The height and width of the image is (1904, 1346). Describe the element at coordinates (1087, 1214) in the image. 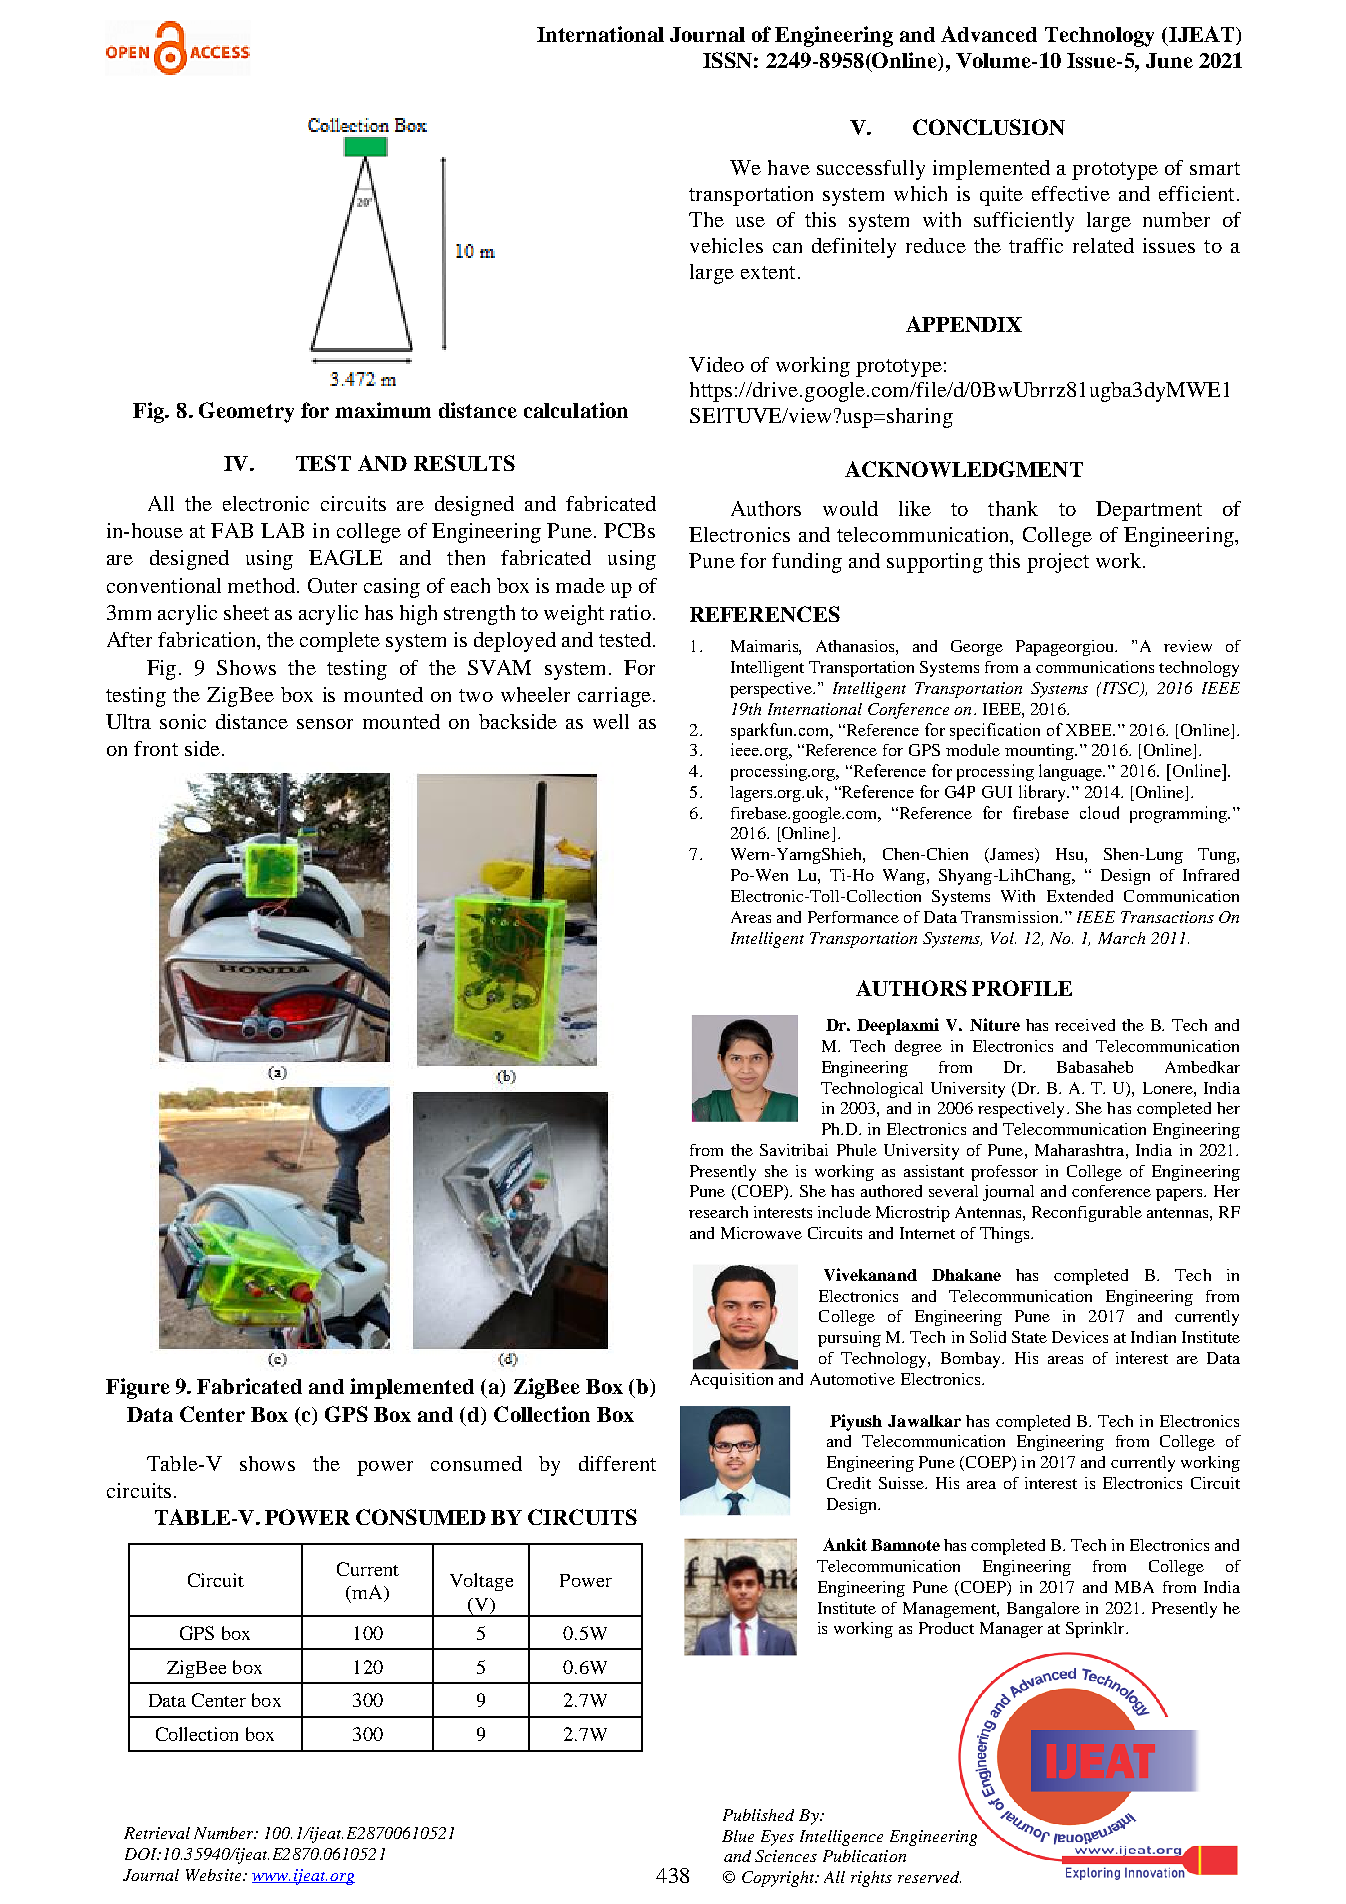

I see `Reconfigurable` at that location.
